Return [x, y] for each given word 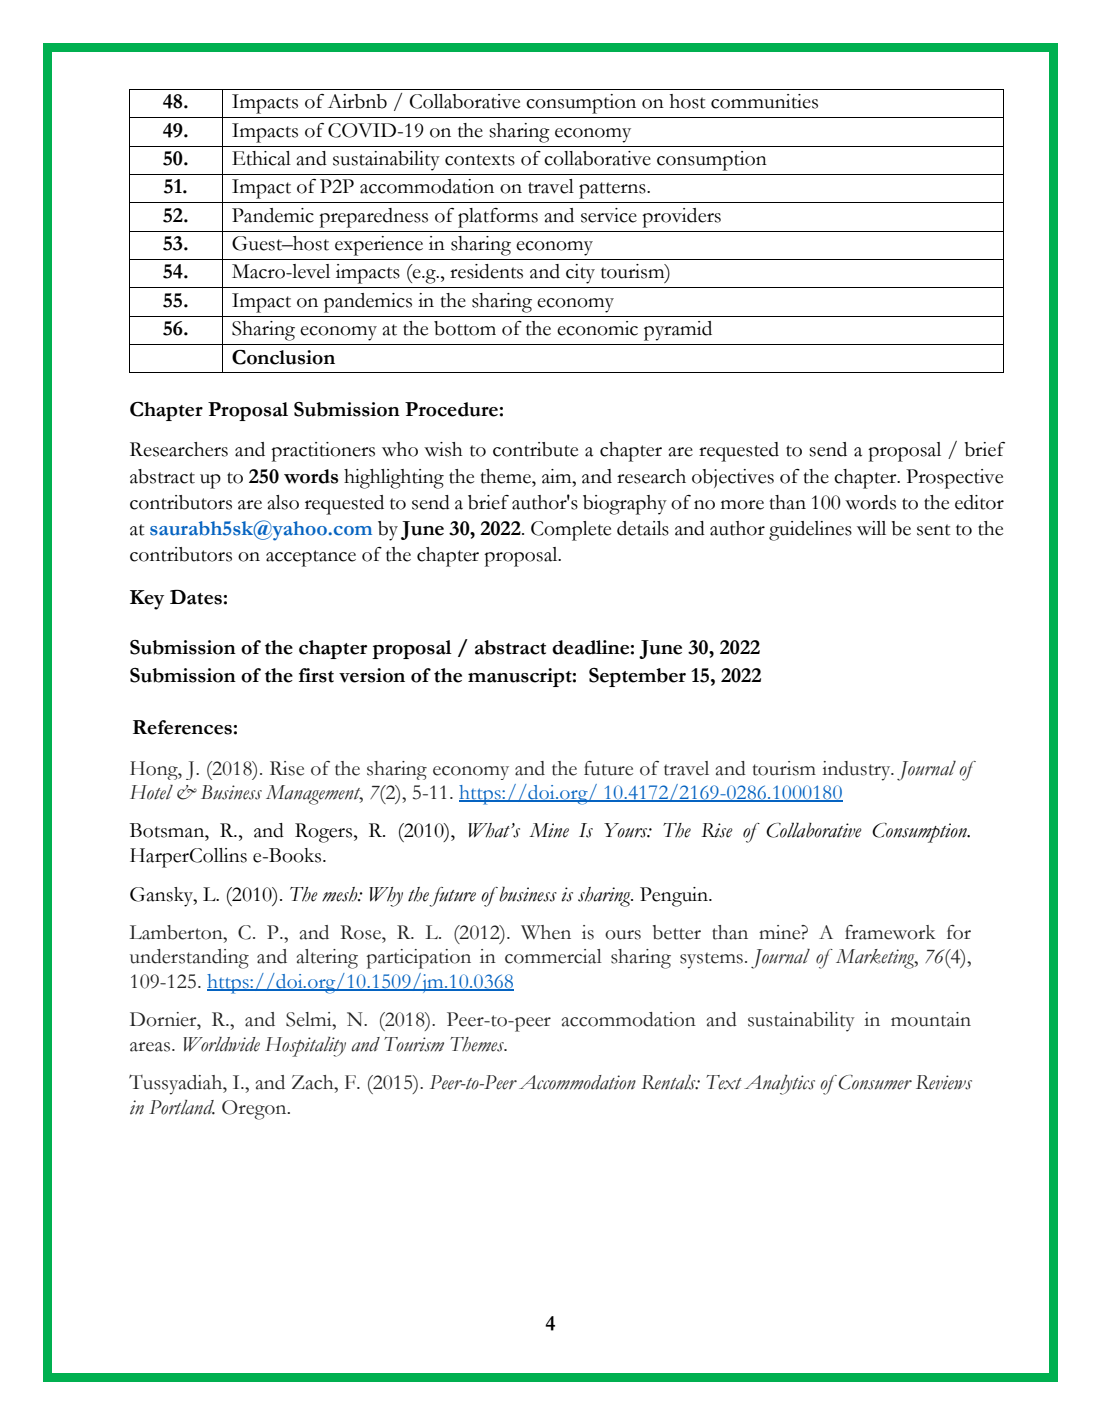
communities [764, 101]
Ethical [261, 158]
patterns [613, 190]
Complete [571, 531]
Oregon [255, 1110]
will [871, 528]
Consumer [875, 1082]
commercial [553, 956]
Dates [196, 597]
